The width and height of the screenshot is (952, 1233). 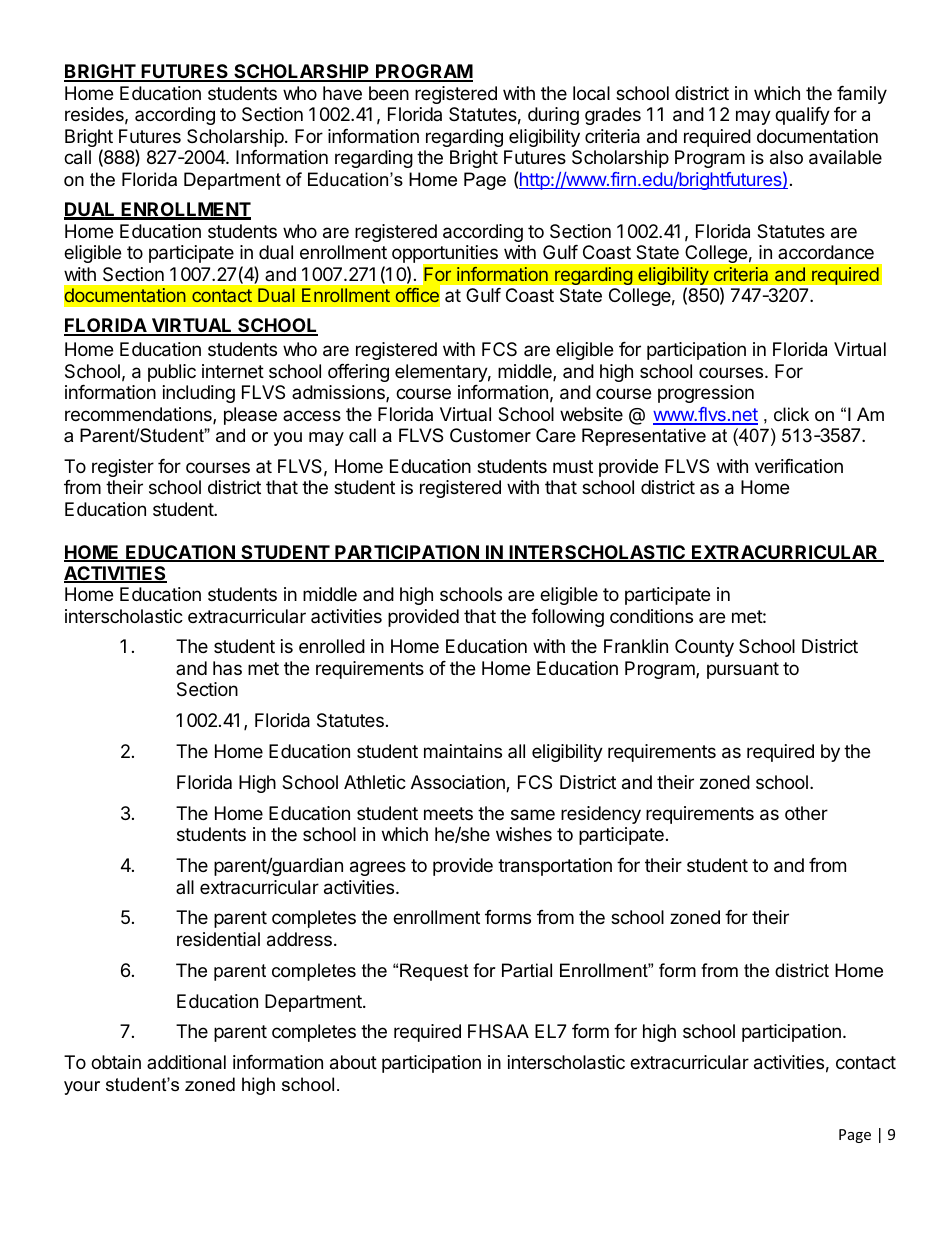 I want to click on additional, so click(x=186, y=1062).
